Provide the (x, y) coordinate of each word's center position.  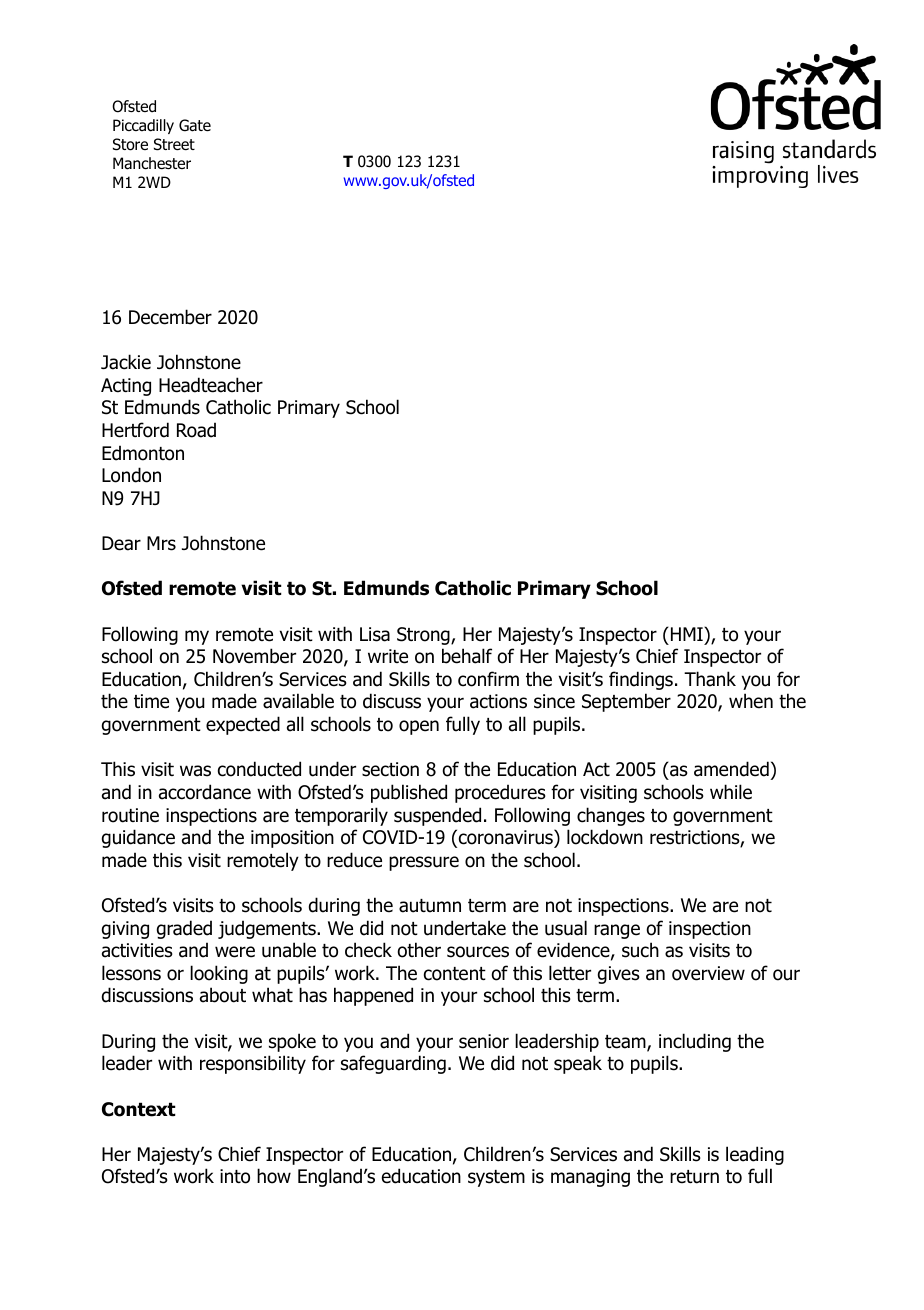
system (496, 1178)
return (694, 1177)
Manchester (152, 163)
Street (174, 144)
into (235, 1176)
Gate (195, 125)
